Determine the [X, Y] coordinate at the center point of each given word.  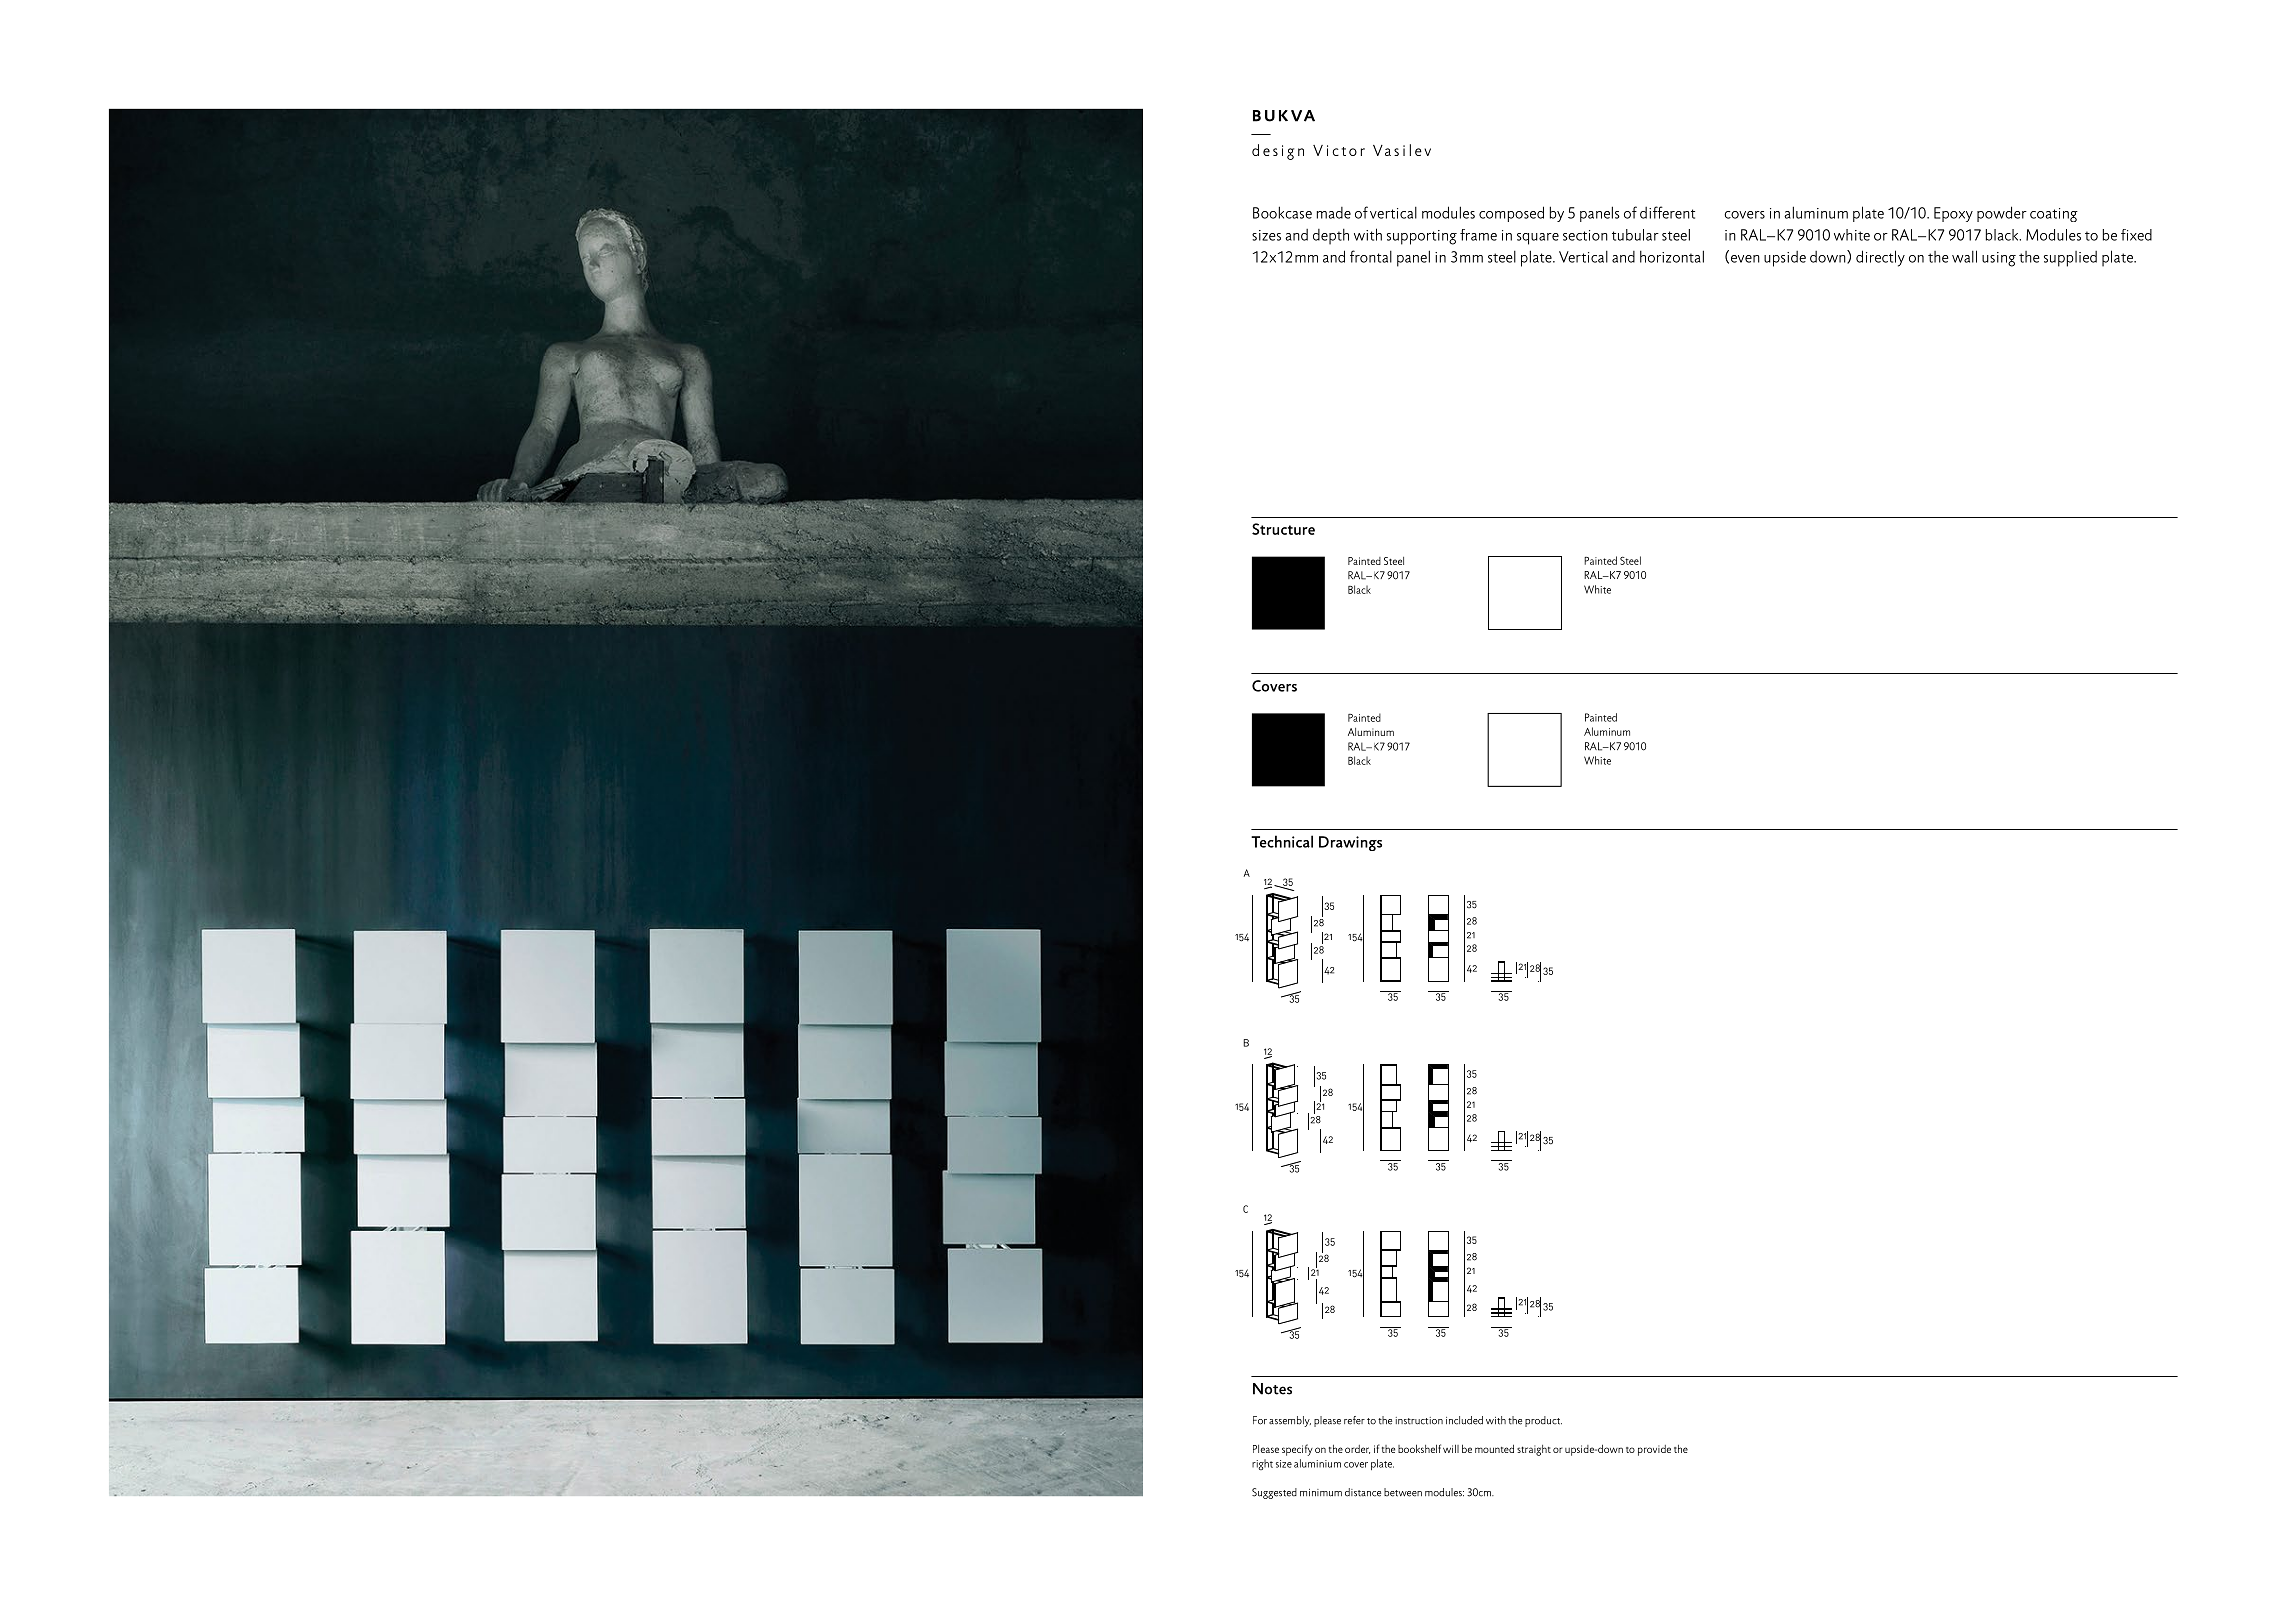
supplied [2070, 259]
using [1999, 259]
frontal [1371, 256]
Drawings [1350, 843]
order [1357, 1449]
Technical [1282, 841]
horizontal [1672, 256]
